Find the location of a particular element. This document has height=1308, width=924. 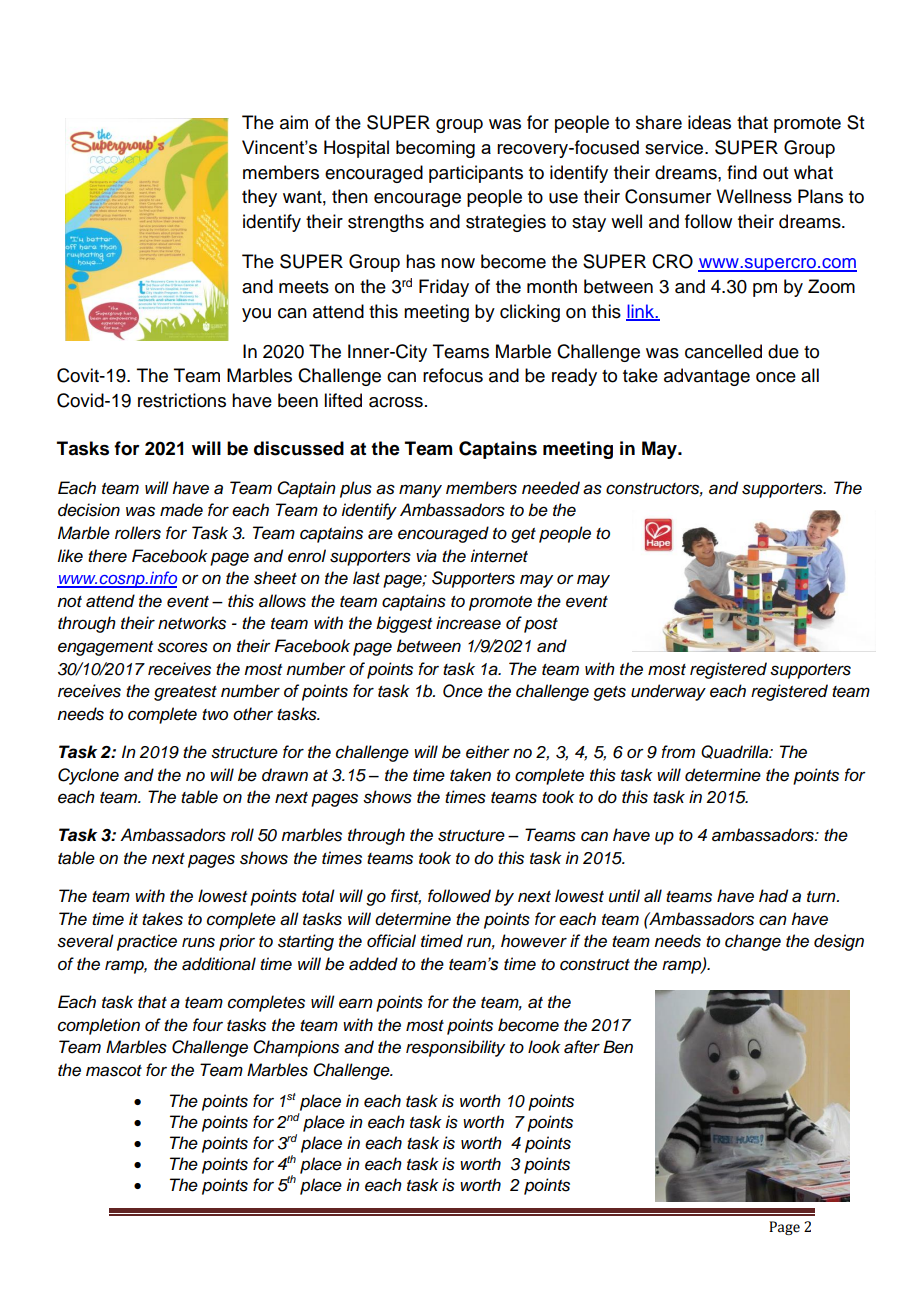

underway is located at coordinates (668, 692).
